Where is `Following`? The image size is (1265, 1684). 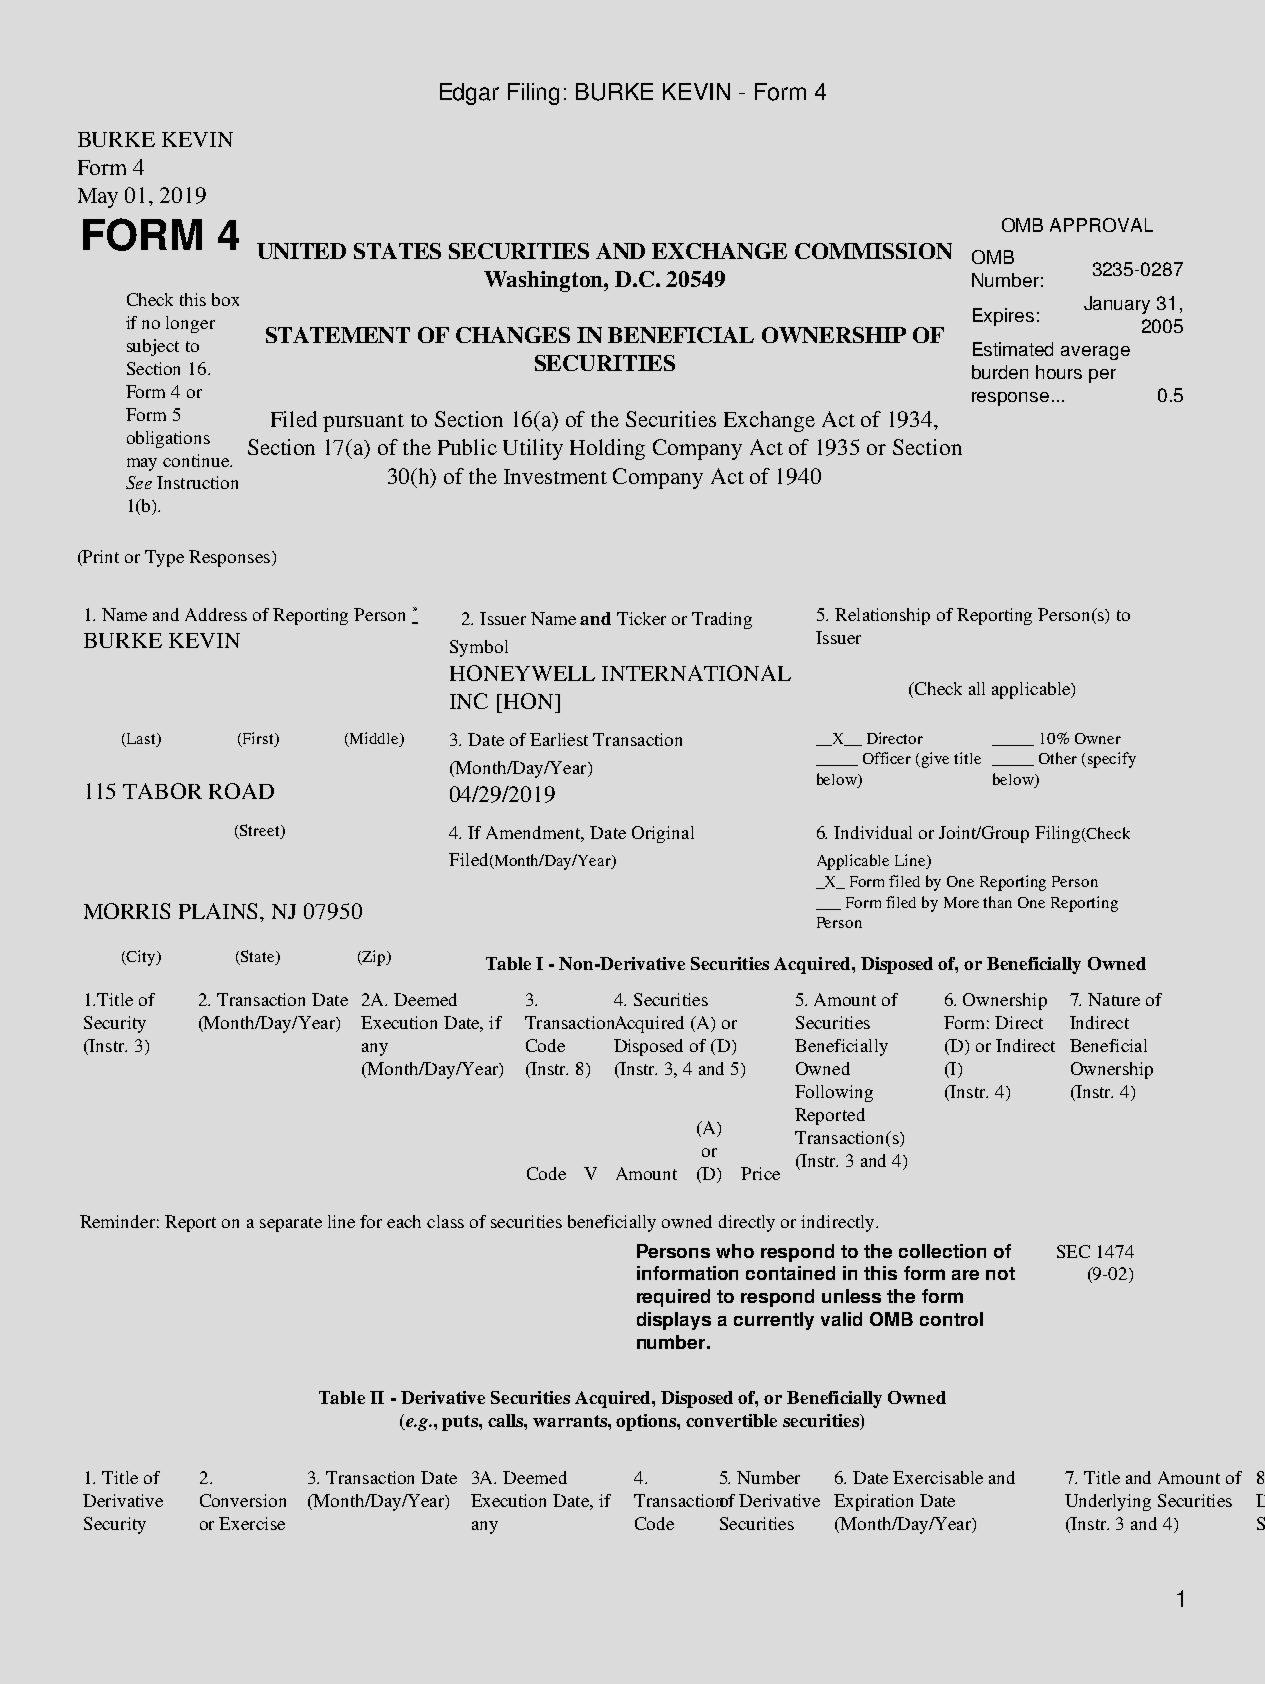 Following is located at coordinates (834, 1093).
